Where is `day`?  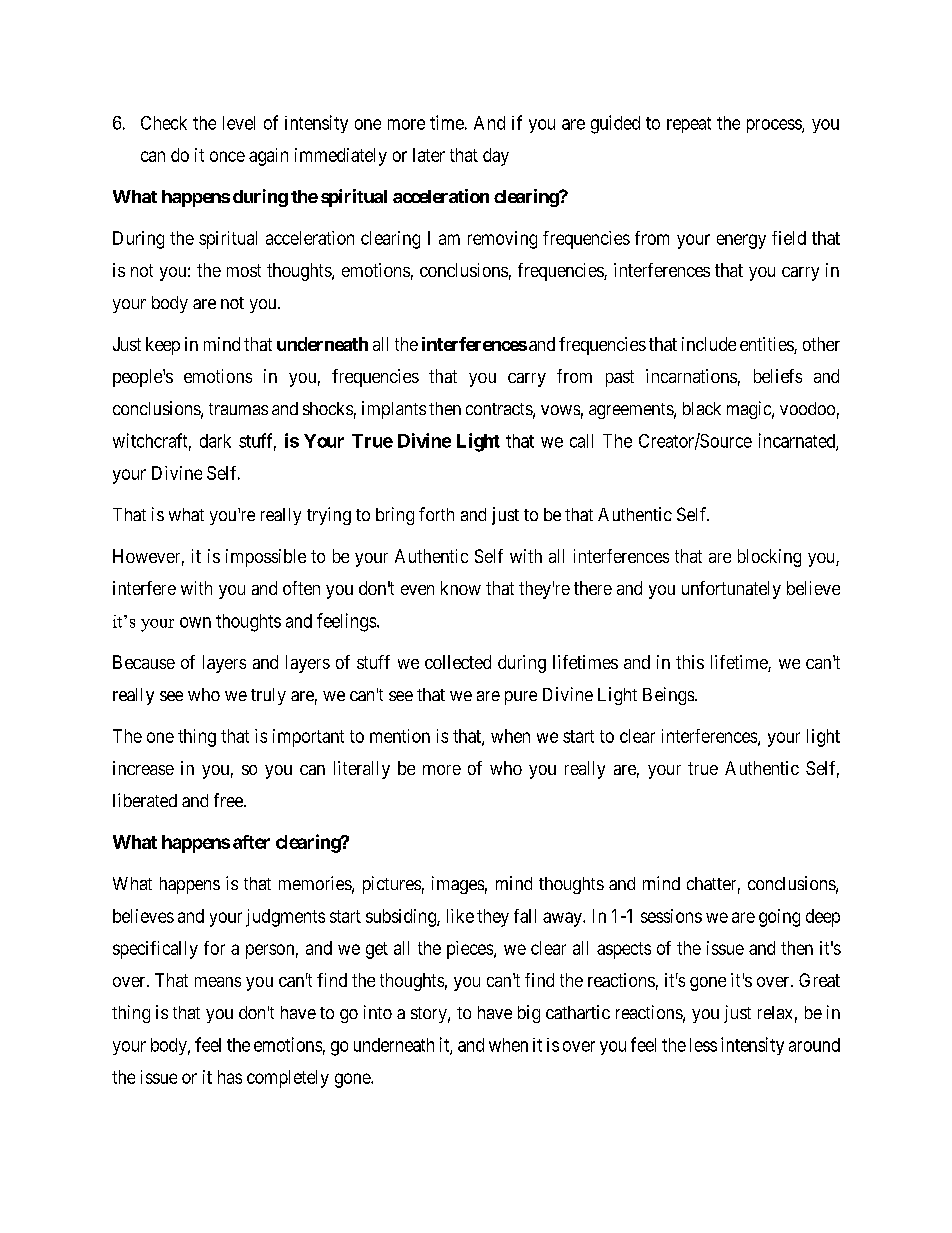
day is located at coordinates (496, 157).
